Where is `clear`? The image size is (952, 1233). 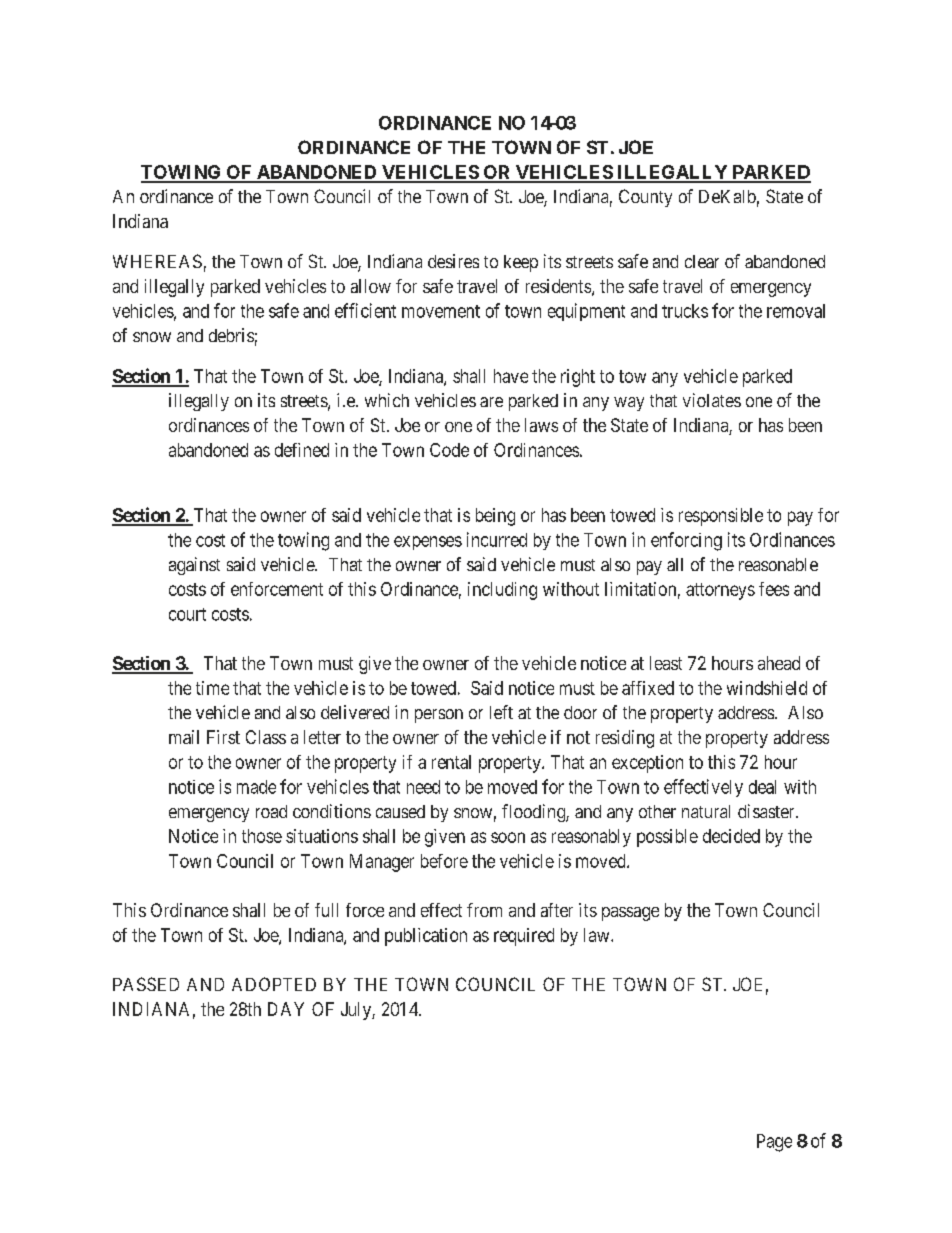 clear is located at coordinates (702, 261).
